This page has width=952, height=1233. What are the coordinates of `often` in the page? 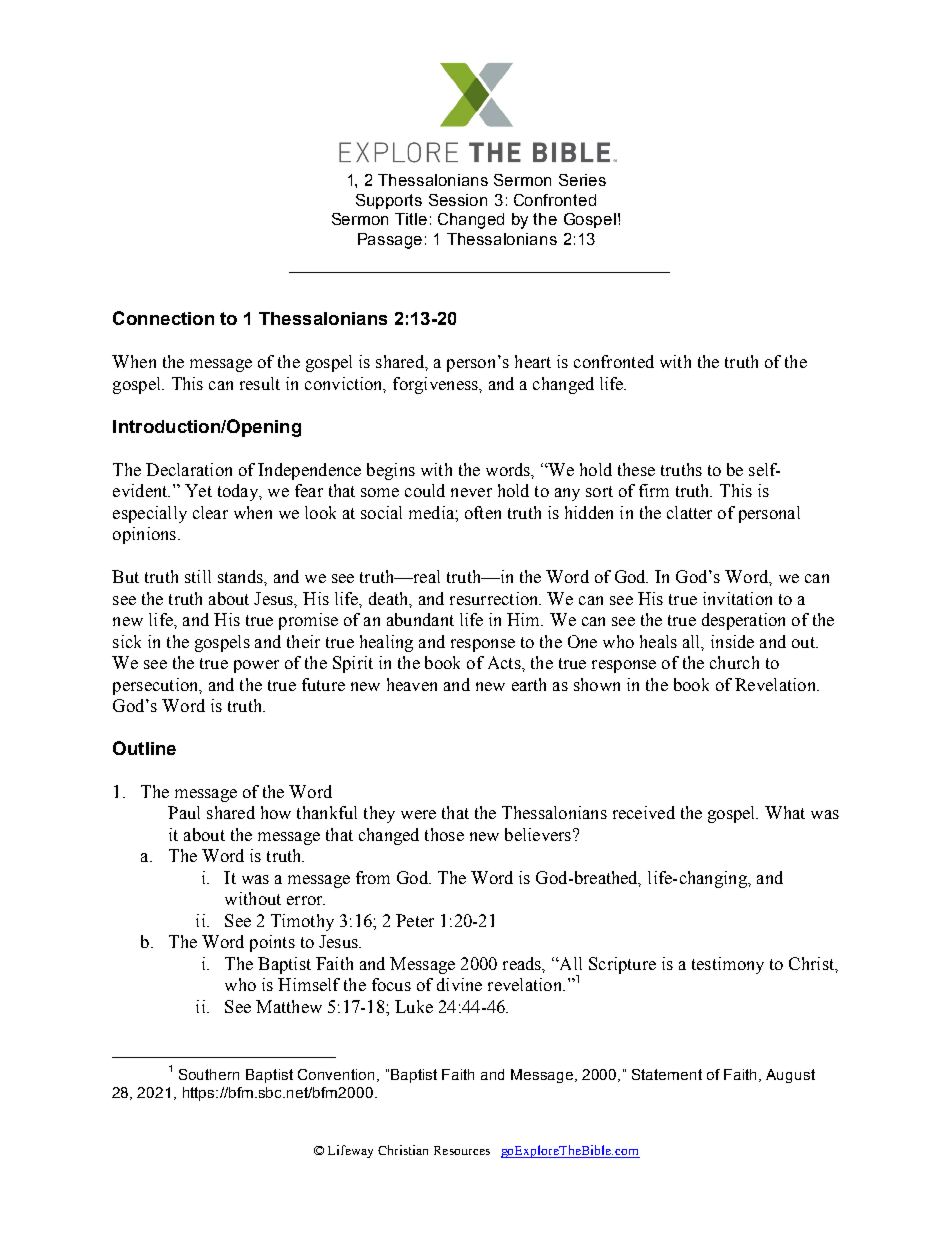 It's located at (483, 512).
